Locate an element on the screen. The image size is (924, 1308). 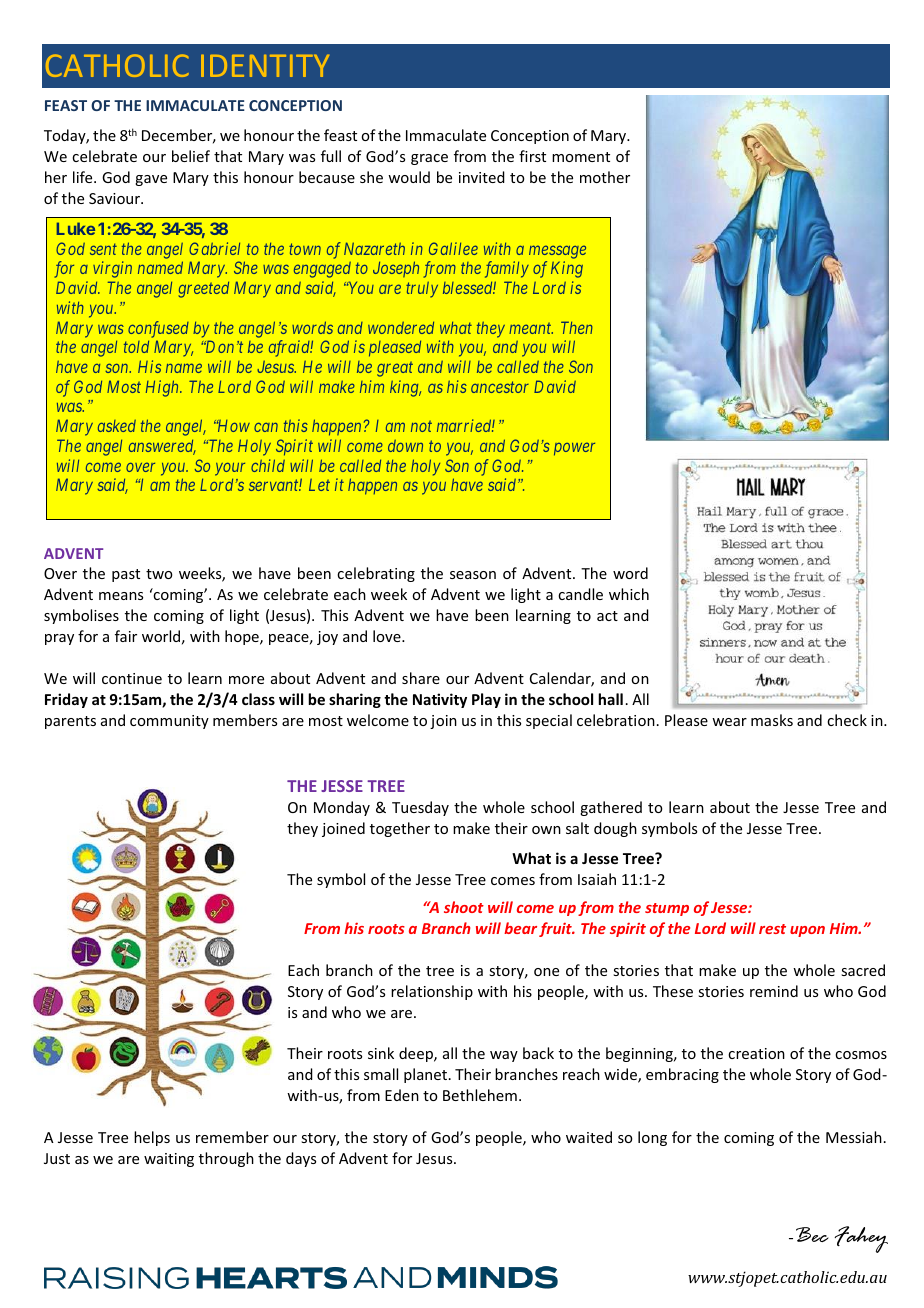
answered is located at coordinates (162, 447).
